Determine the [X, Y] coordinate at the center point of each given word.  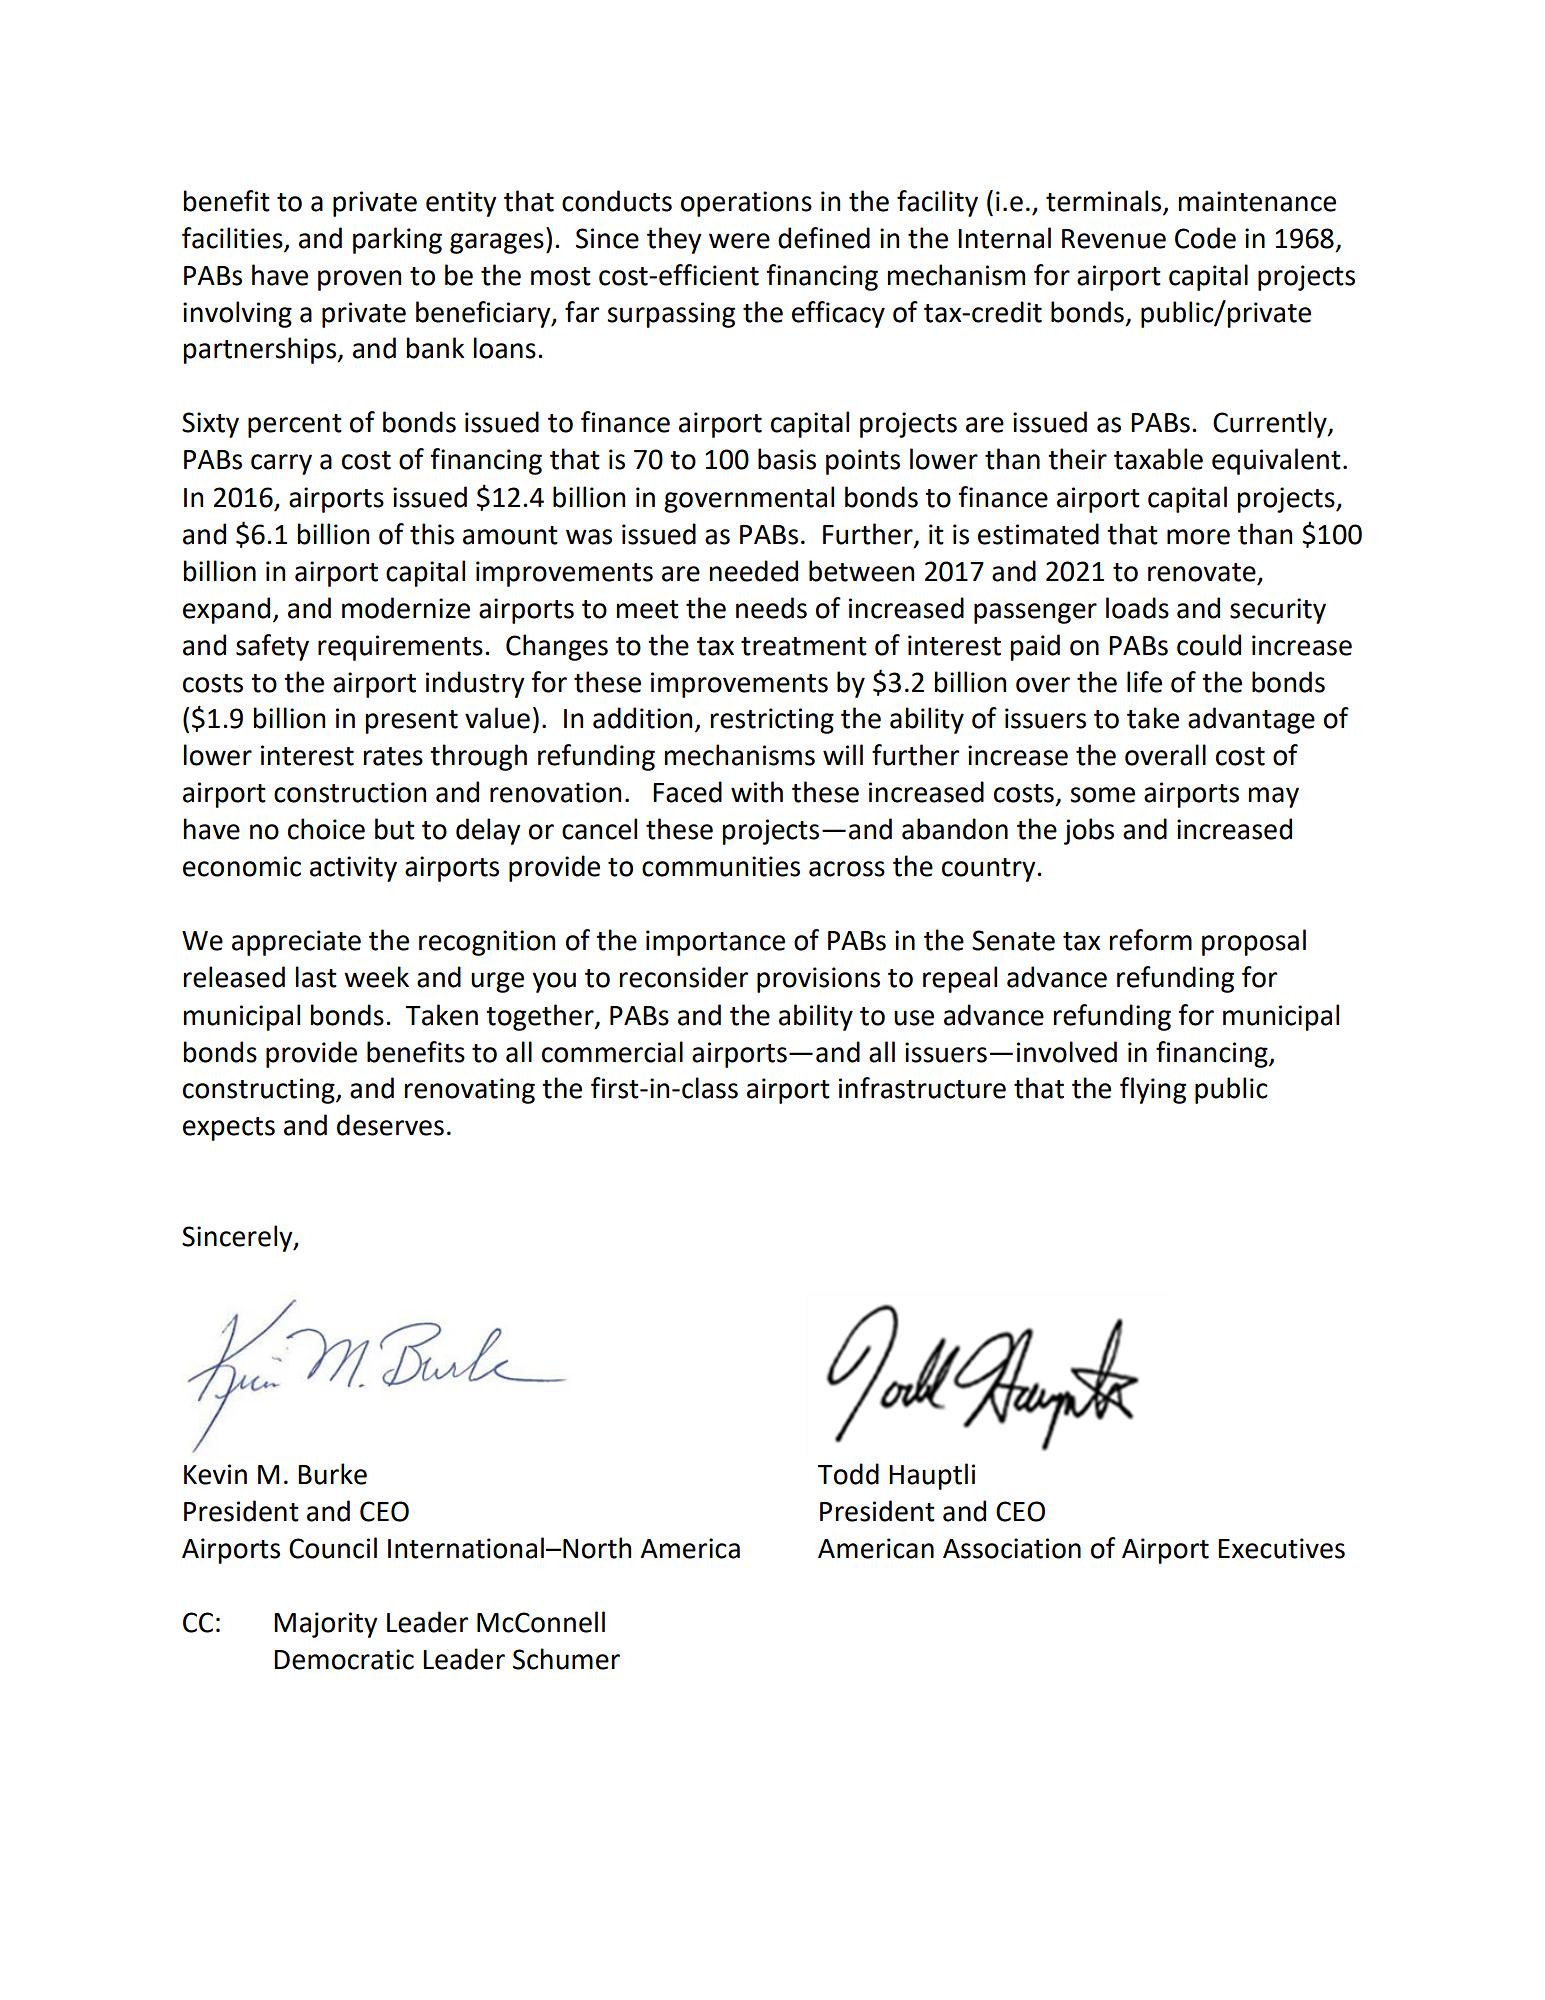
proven [359, 280]
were [739, 241]
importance [715, 943]
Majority [326, 1625]
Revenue [1114, 239]
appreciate [296, 943]
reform [1151, 940]
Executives [1281, 1548]
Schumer [566, 1659]
